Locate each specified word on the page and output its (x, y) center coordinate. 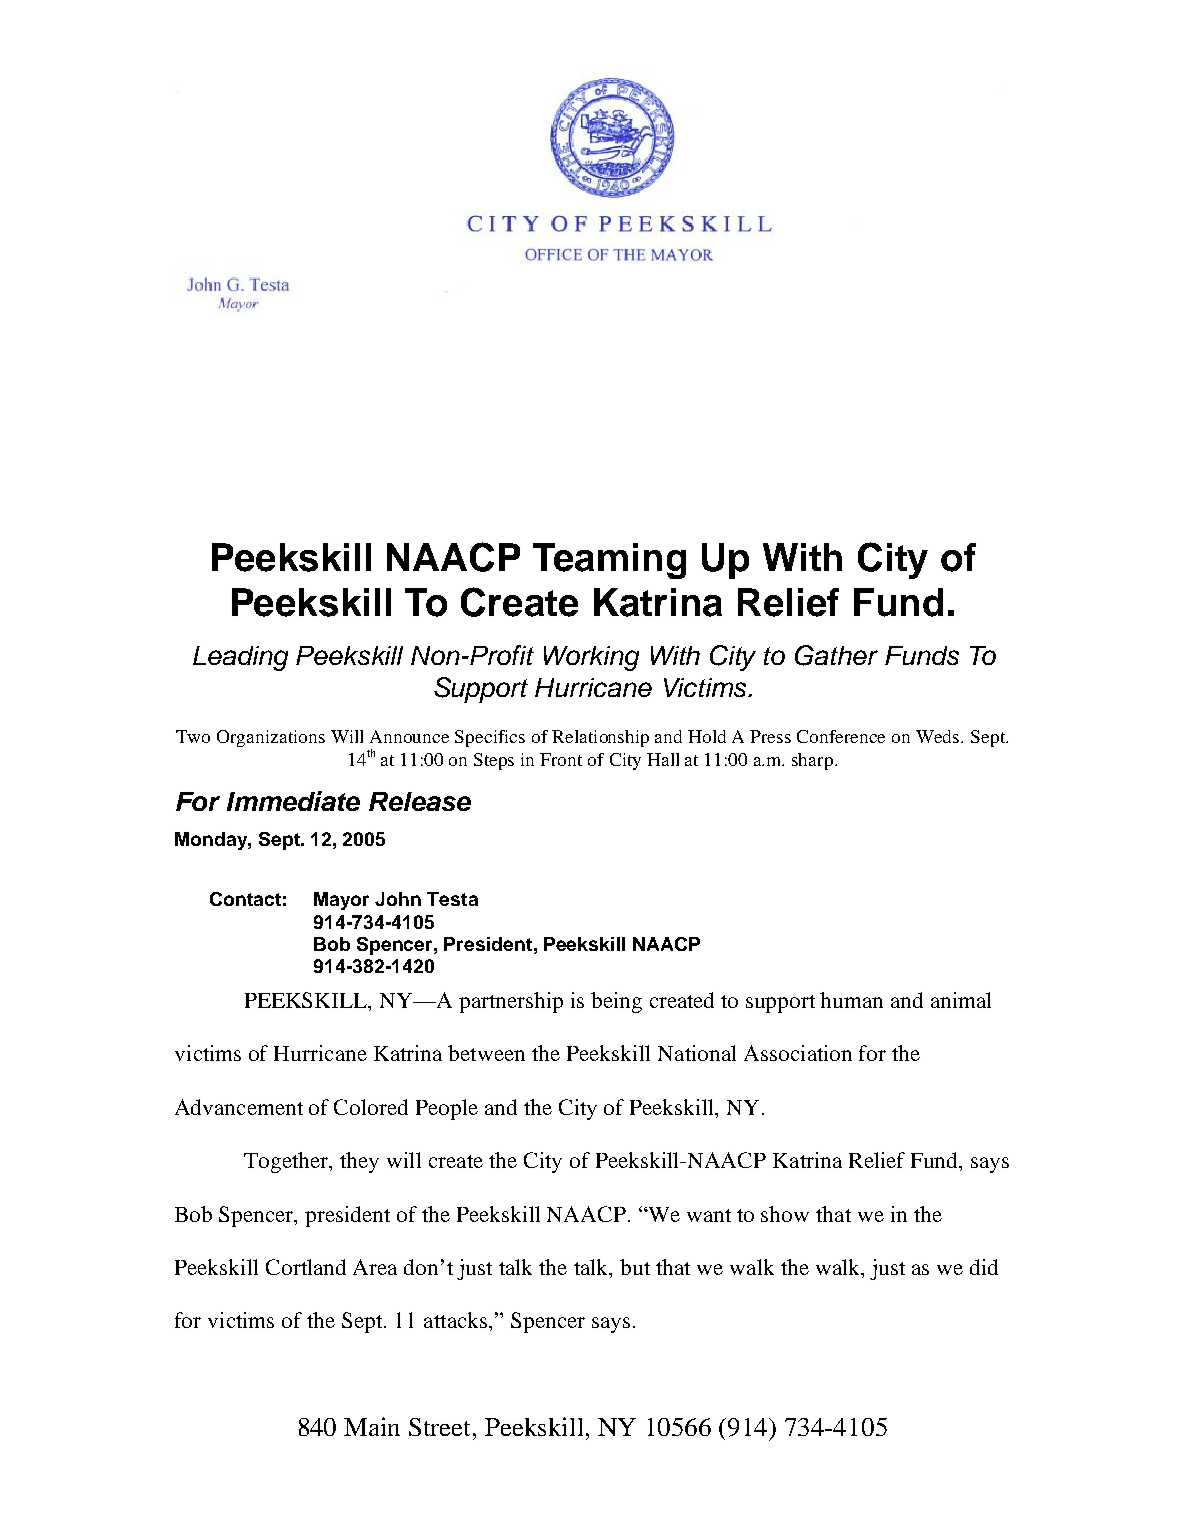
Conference (841, 736)
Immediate (293, 801)
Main (372, 1426)
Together (287, 1162)
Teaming (609, 561)
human (851, 1000)
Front (561, 759)
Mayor (341, 901)
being (616, 1002)
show (785, 1214)
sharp (814, 761)
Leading (240, 658)
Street (441, 1427)
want (709, 1215)
